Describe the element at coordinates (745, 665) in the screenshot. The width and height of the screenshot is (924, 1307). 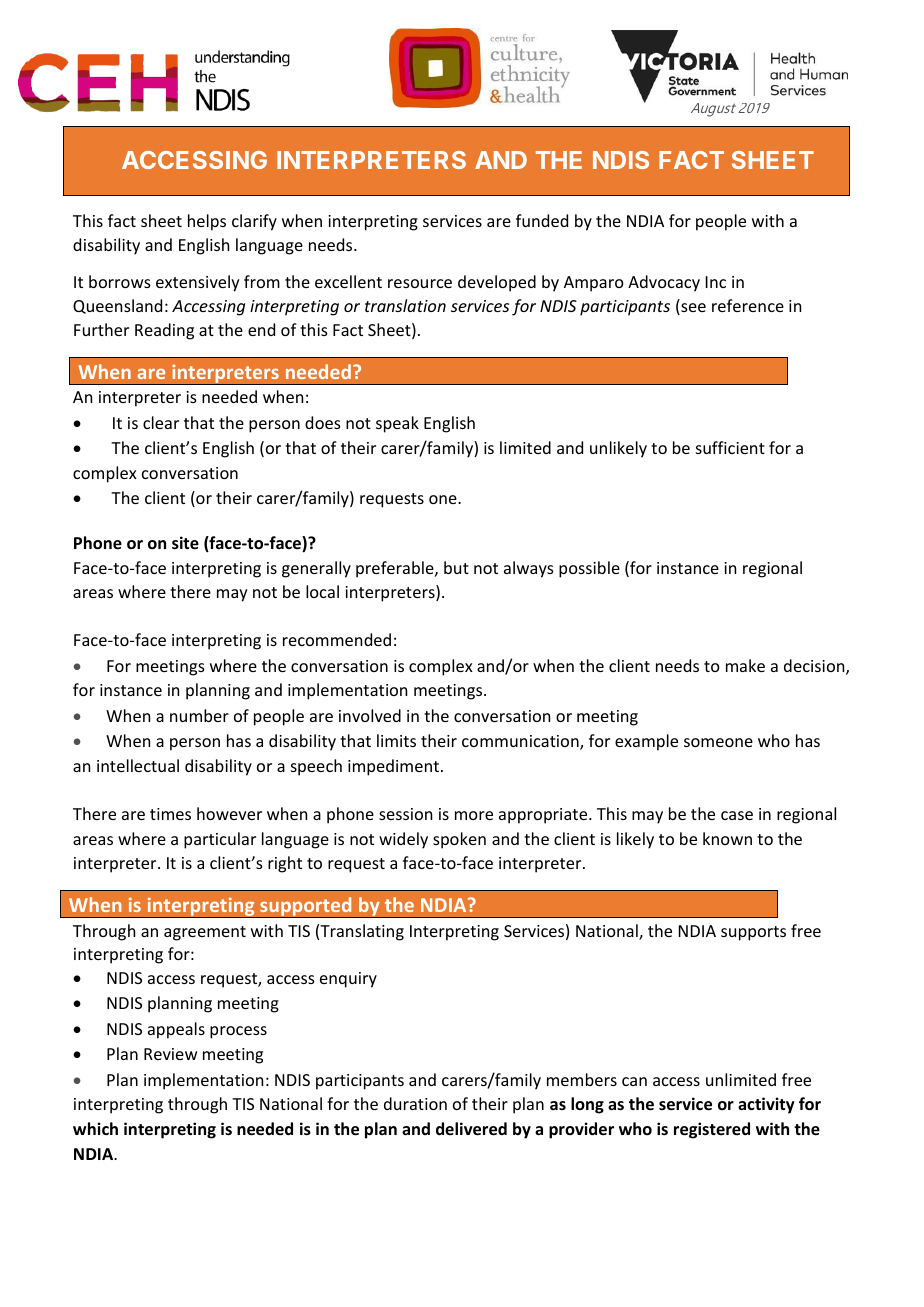
I see `make` at that location.
